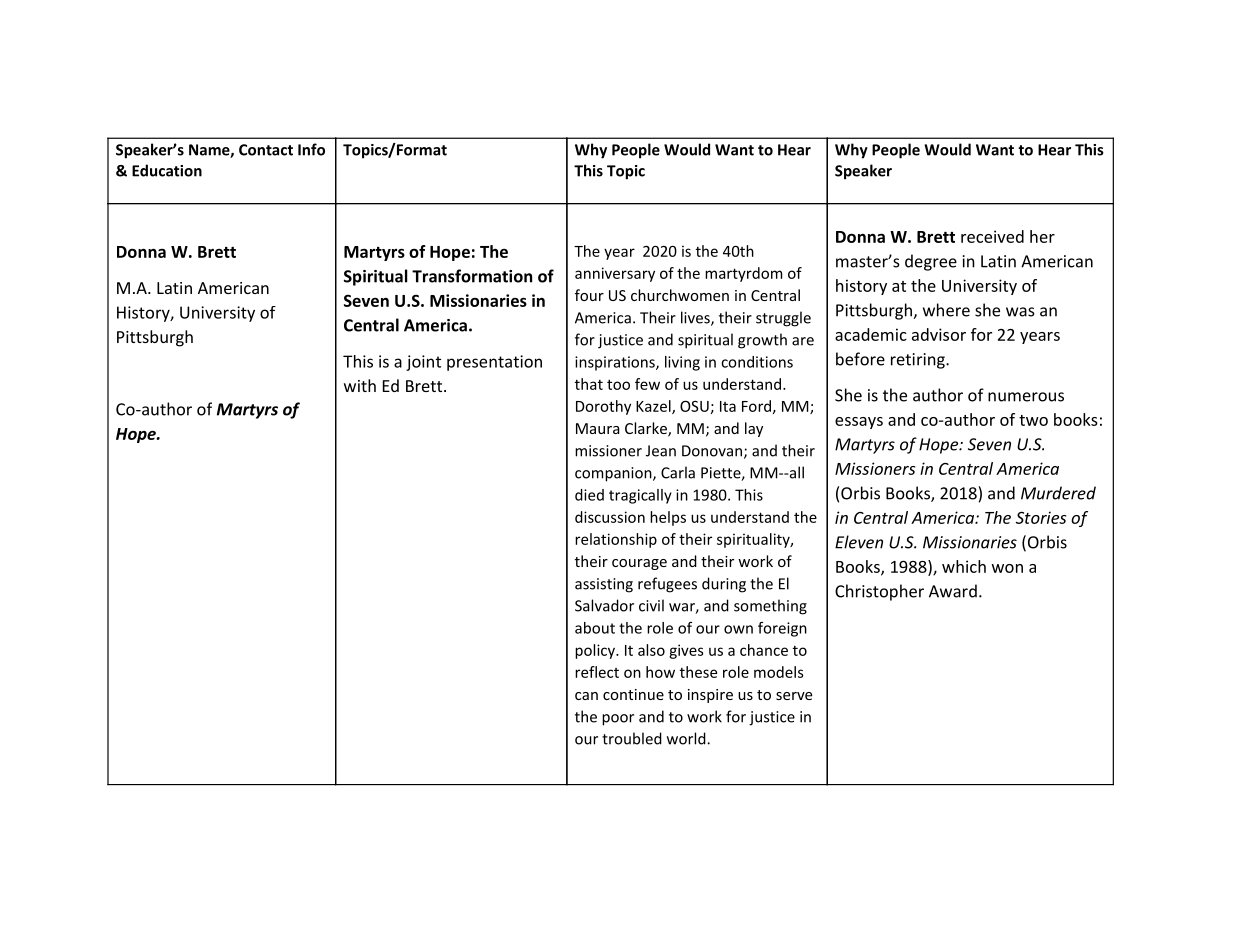  What do you see at coordinates (360, 385) in the page?
I see `with` at bounding box center [360, 385].
